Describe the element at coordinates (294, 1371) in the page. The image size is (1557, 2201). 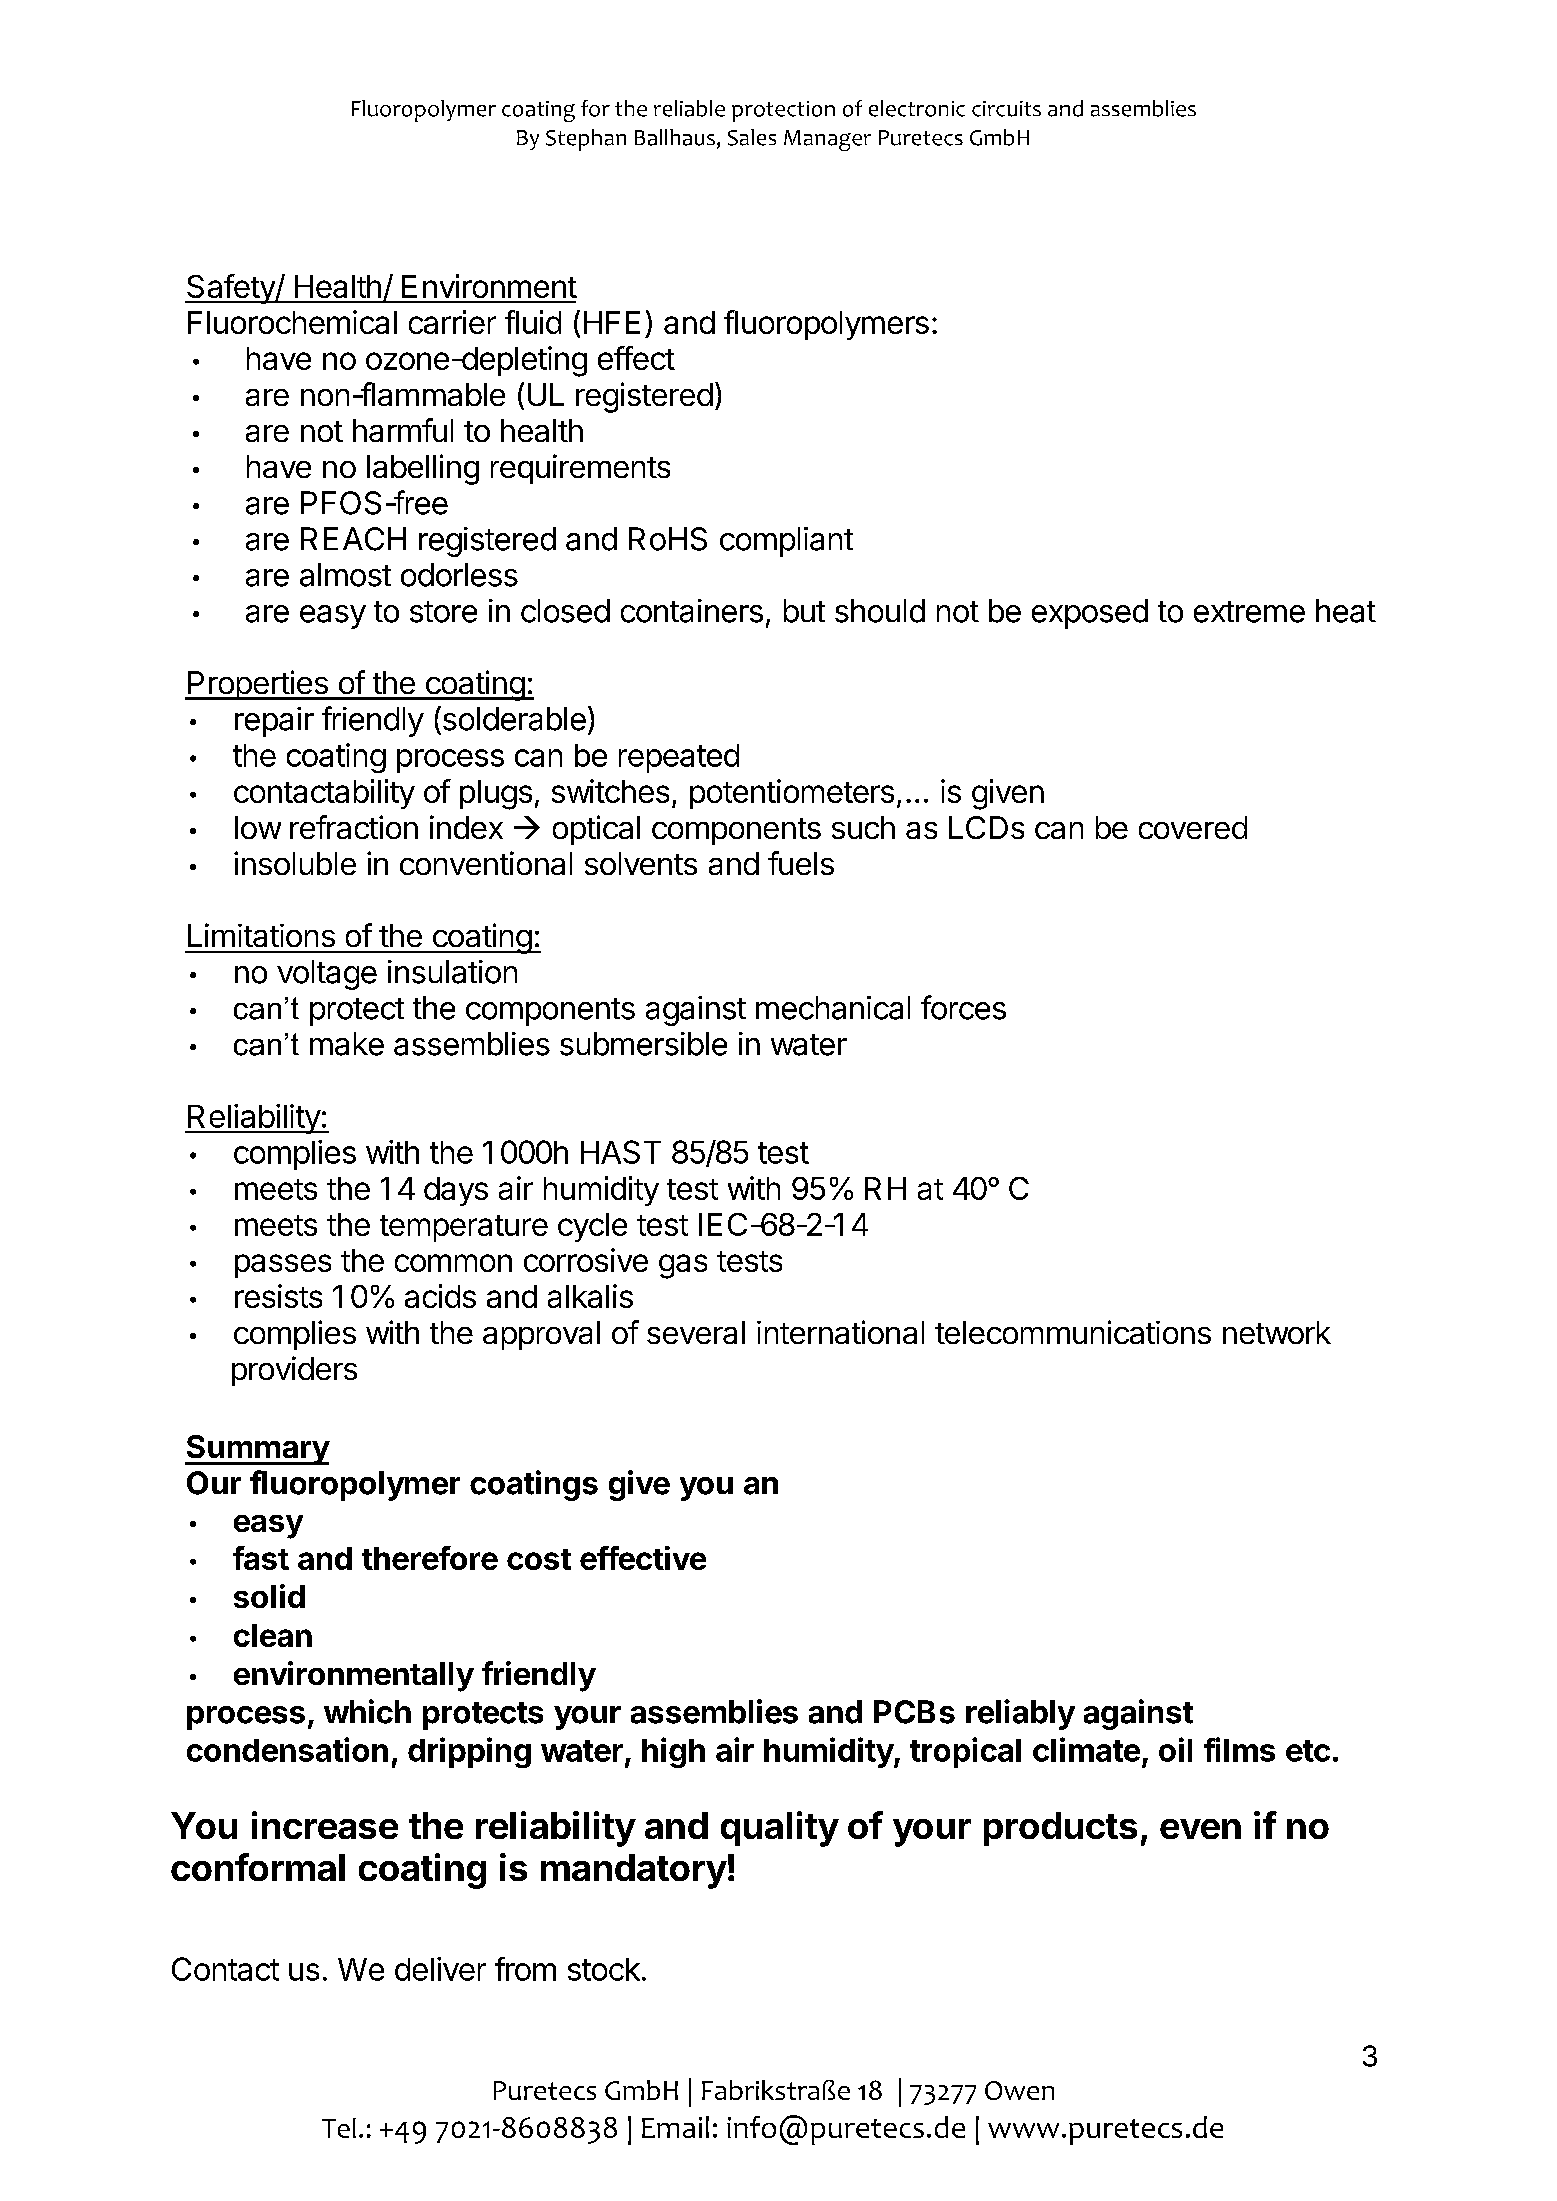
I see `providers` at that location.
